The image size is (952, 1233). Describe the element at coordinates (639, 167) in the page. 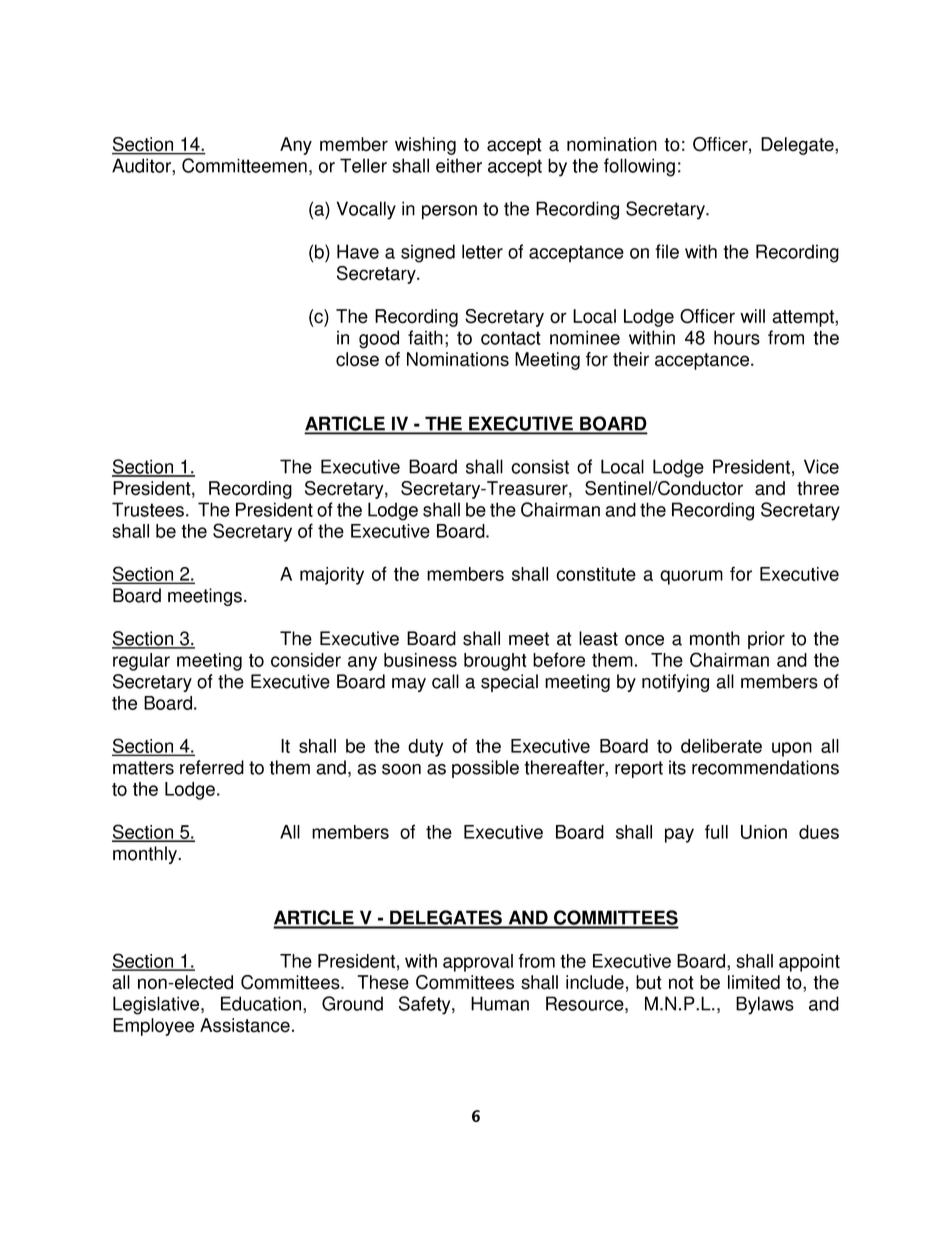

I see `following` at that location.
